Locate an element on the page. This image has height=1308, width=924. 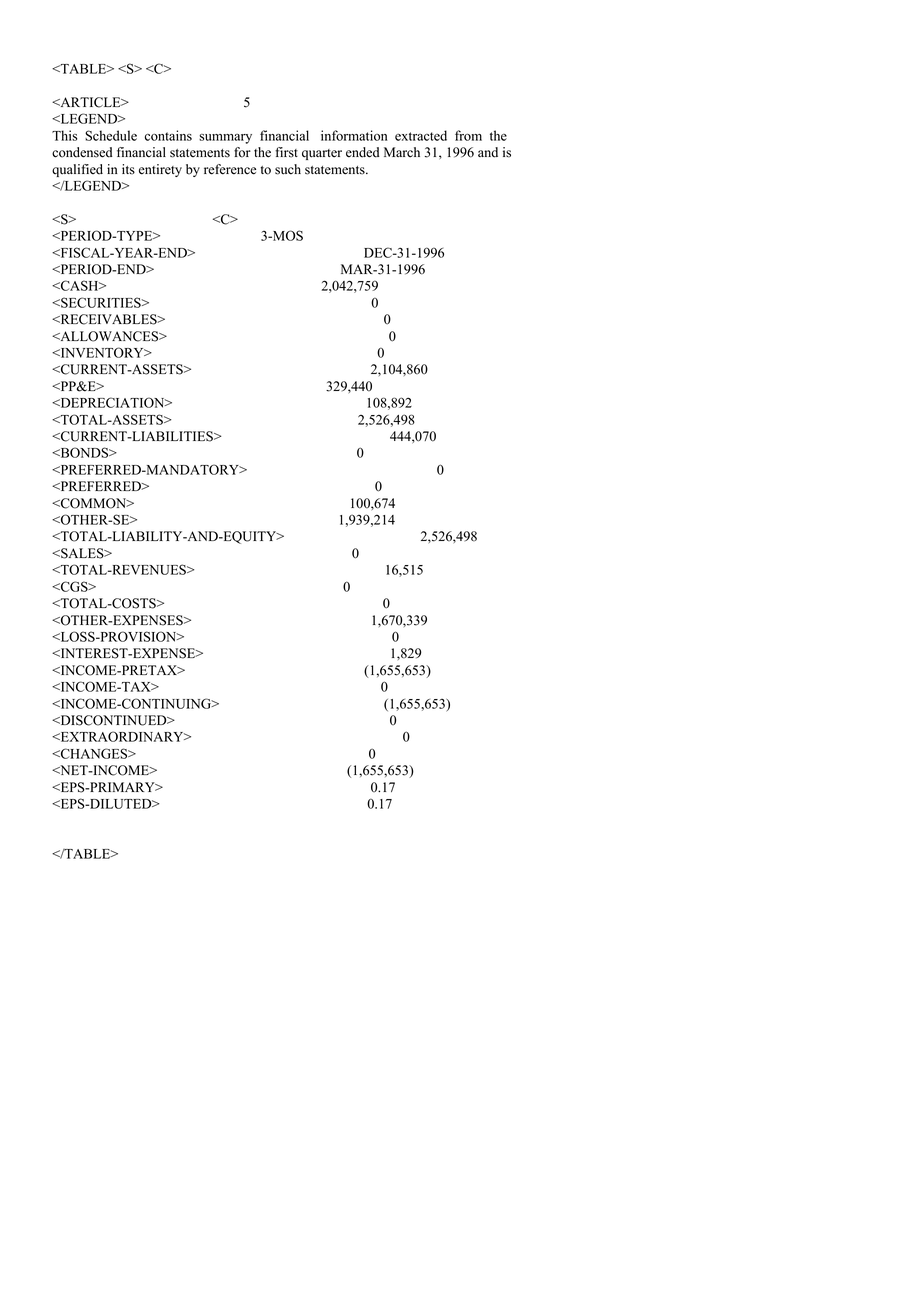
its is located at coordinates (128, 169).
